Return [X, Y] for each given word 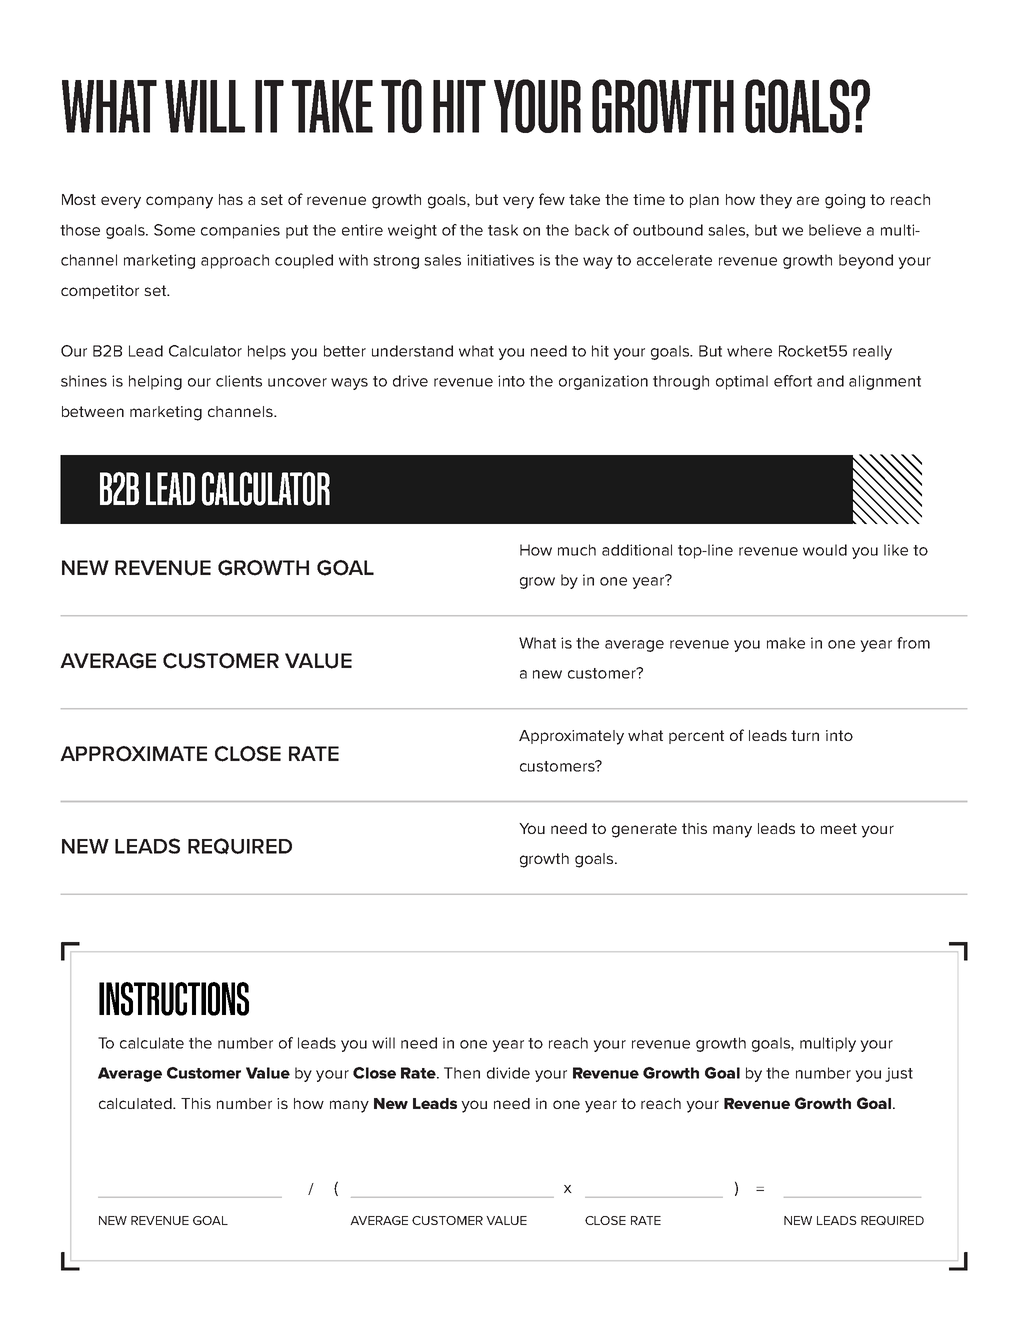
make [786, 643]
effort [793, 381]
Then [462, 1073]
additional [637, 550]
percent [696, 737]
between [93, 411]
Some [174, 230]
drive [410, 381]
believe [835, 230]
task [503, 230]
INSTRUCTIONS [174, 999]
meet [839, 828]
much [577, 550]
